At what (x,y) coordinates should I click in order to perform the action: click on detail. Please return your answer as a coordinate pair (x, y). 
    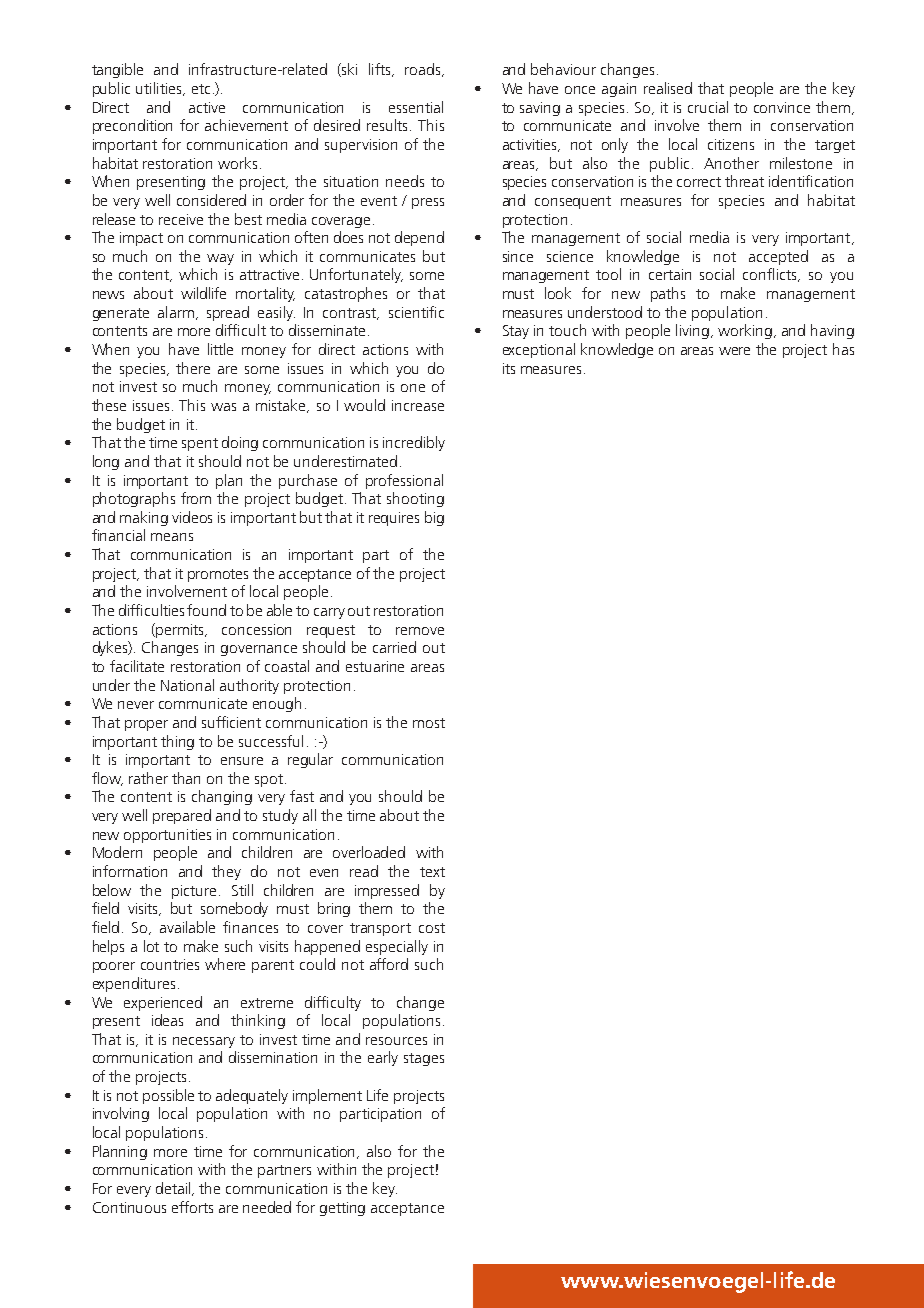
    Looking at the image, I should click on (174, 1189).
